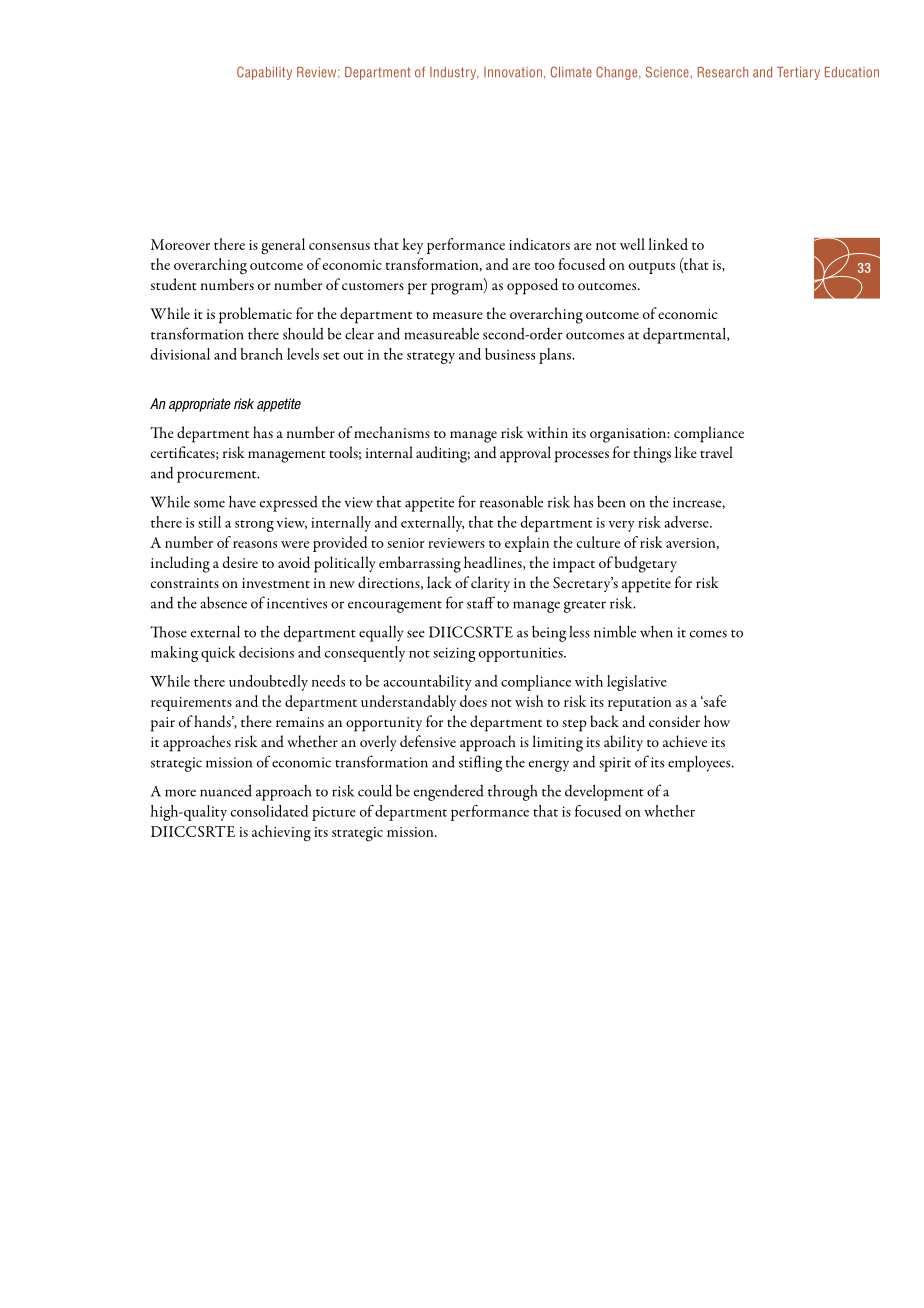  Describe the element at coordinates (687, 522) in the screenshot. I see `adverse` at that location.
